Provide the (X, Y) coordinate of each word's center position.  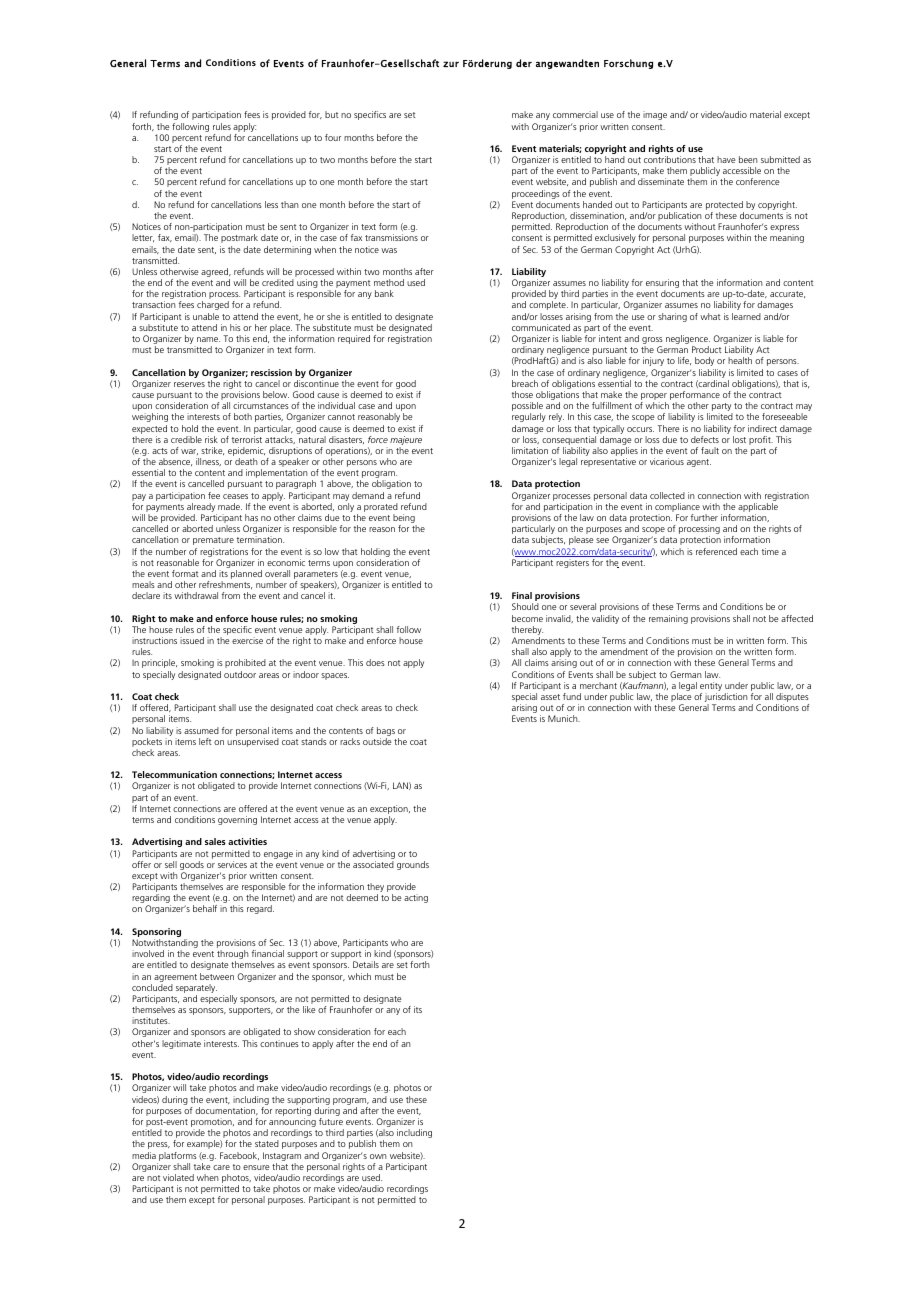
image (655, 115)
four (333, 137)
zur (451, 64)
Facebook (239, 1156)
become (527, 618)
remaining (668, 619)
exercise (247, 640)
